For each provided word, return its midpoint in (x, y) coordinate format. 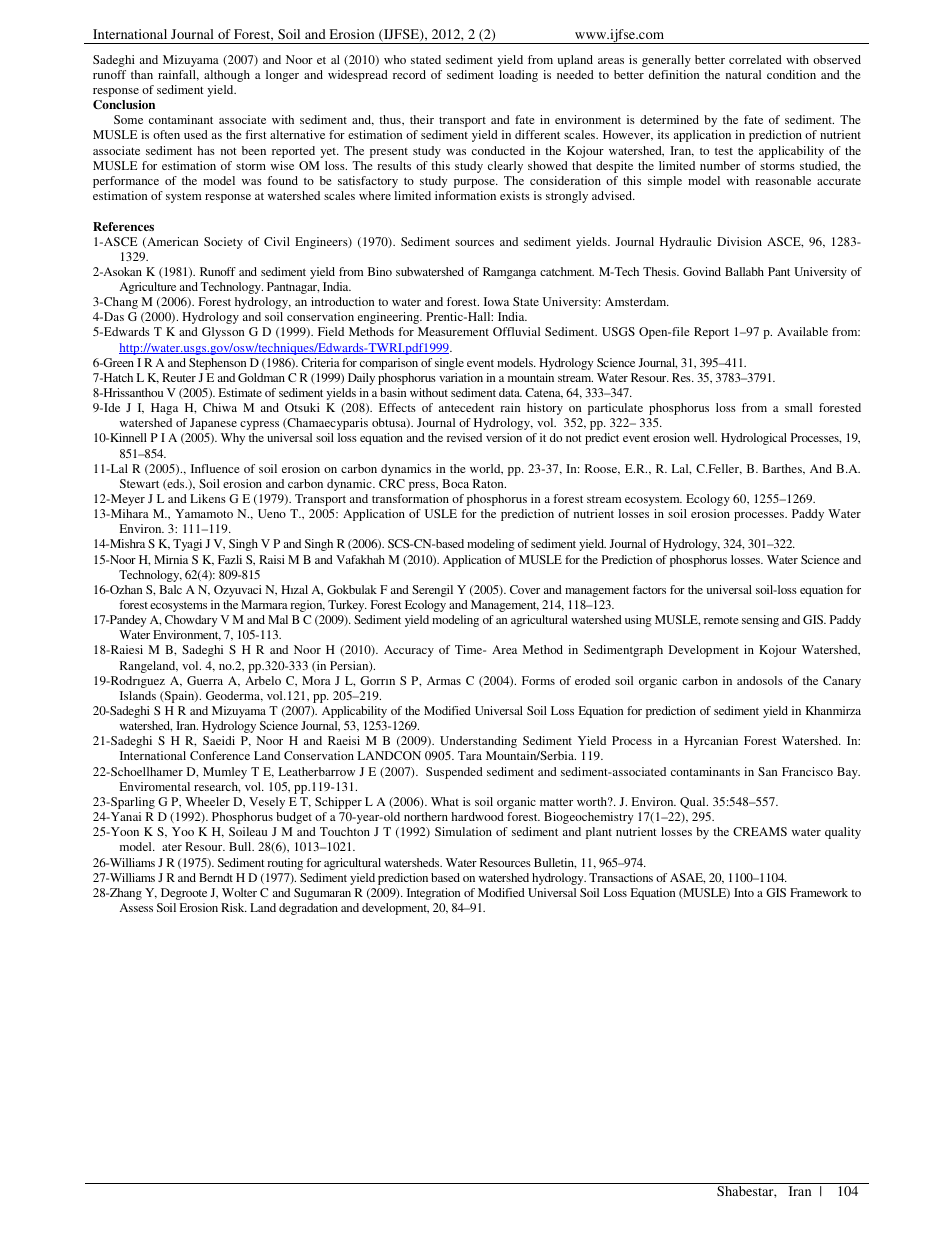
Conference (220, 755)
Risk (234, 907)
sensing (760, 621)
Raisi (272, 559)
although (227, 76)
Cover (525, 589)
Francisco (807, 771)
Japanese (213, 424)
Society (223, 243)
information (465, 195)
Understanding (478, 742)
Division (739, 241)
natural (743, 74)
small (798, 407)
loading (518, 76)
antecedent (466, 407)
